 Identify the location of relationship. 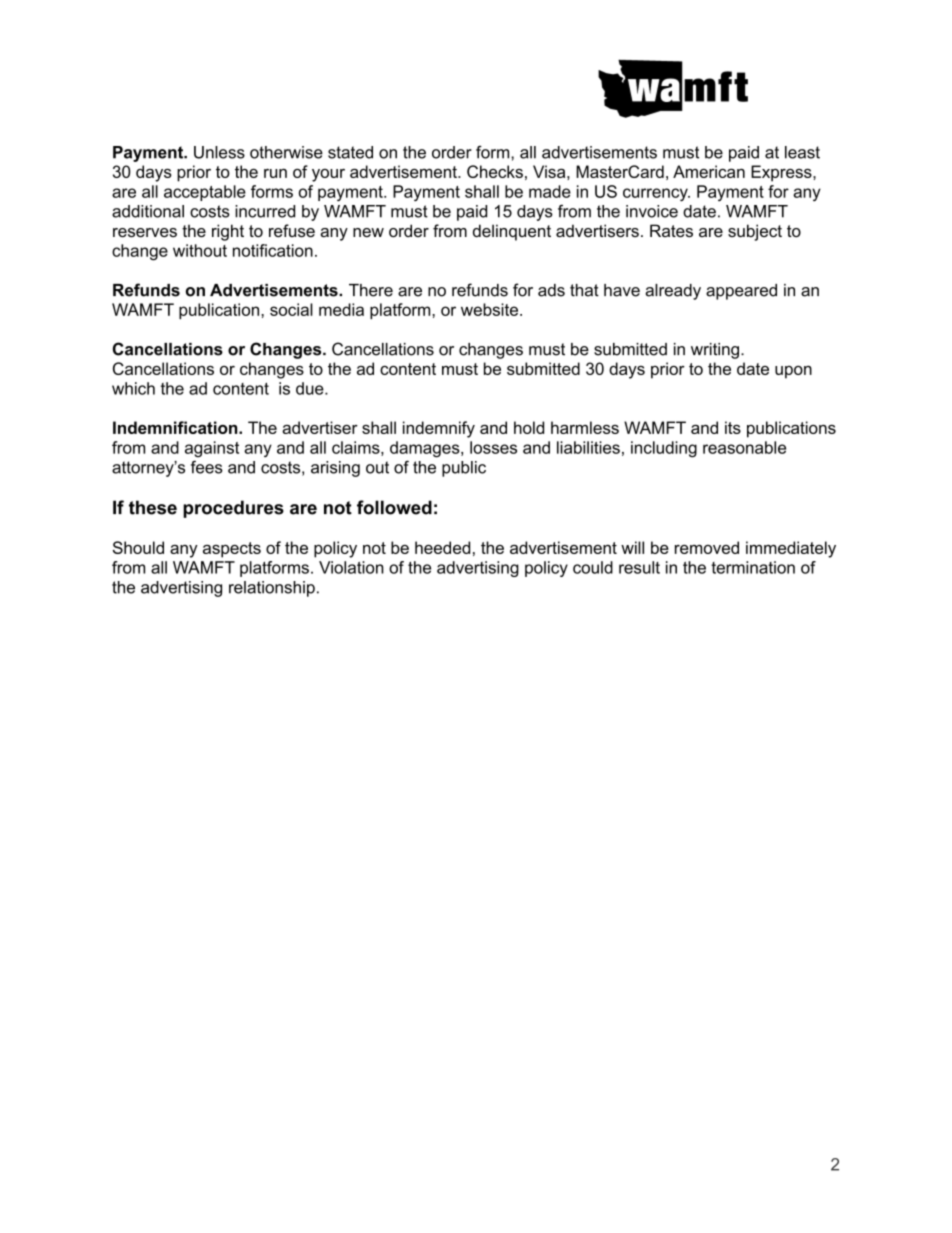
(272, 589).
